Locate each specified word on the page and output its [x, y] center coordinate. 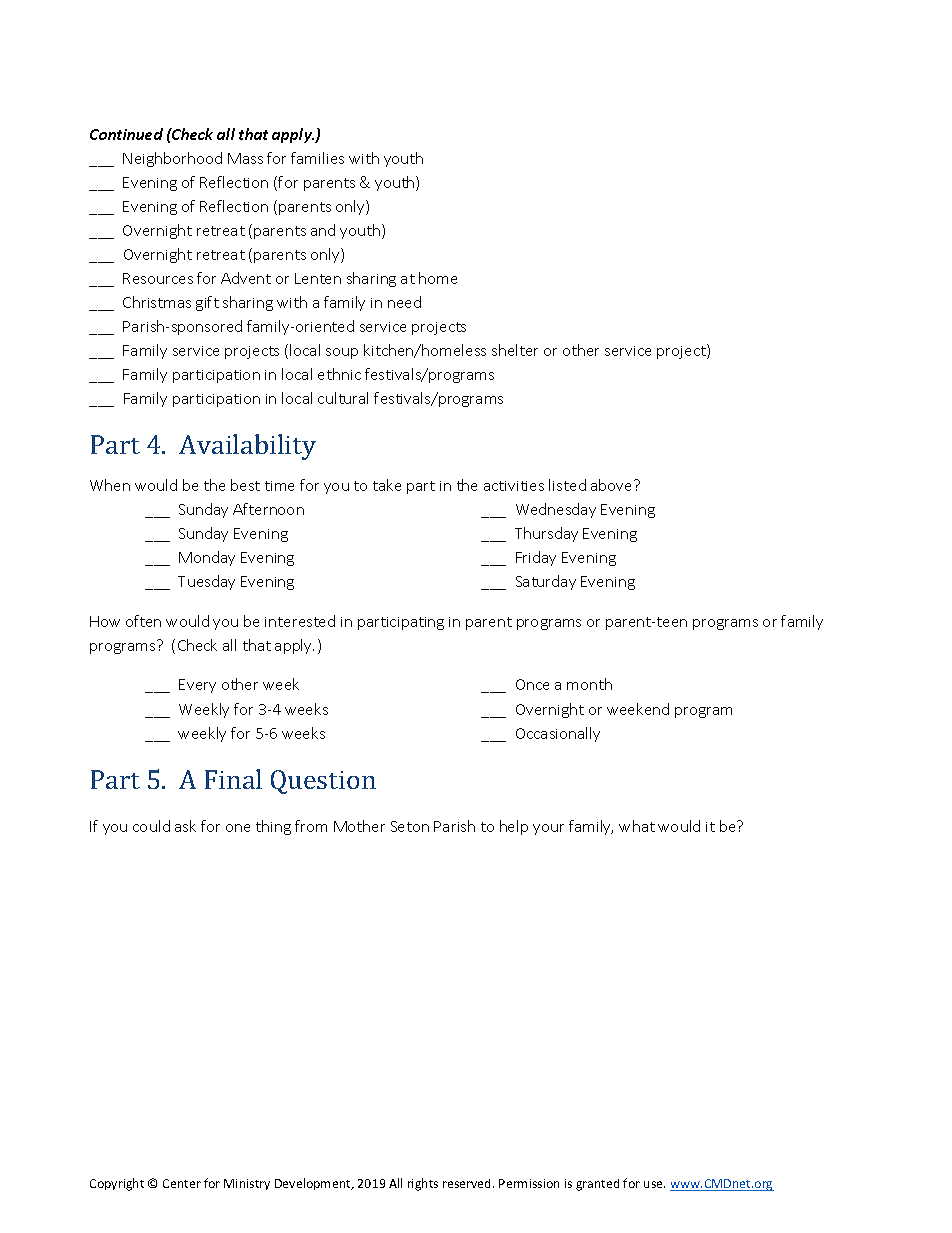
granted [597, 1185]
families [317, 158]
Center [182, 1183]
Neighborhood [172, 159]
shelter [515, 350]
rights [423, 1184]
